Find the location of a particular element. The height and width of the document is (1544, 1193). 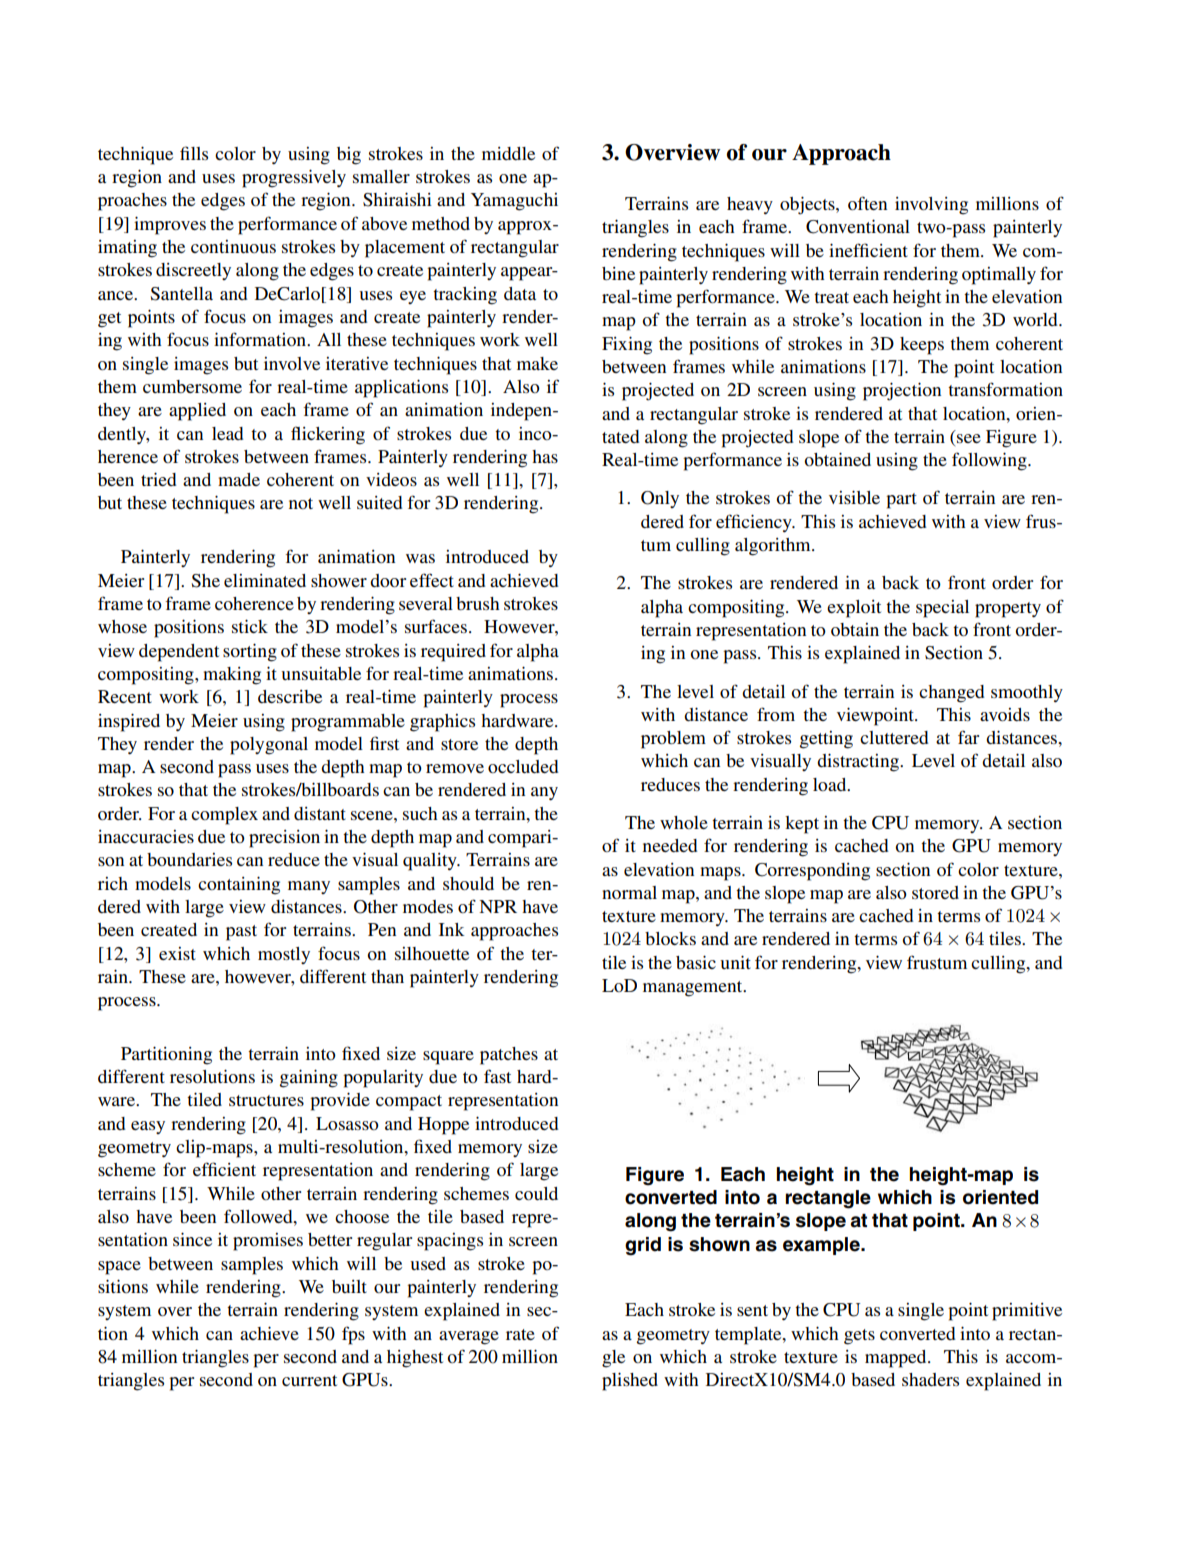

blocks is located at coordinates (670, 938).
